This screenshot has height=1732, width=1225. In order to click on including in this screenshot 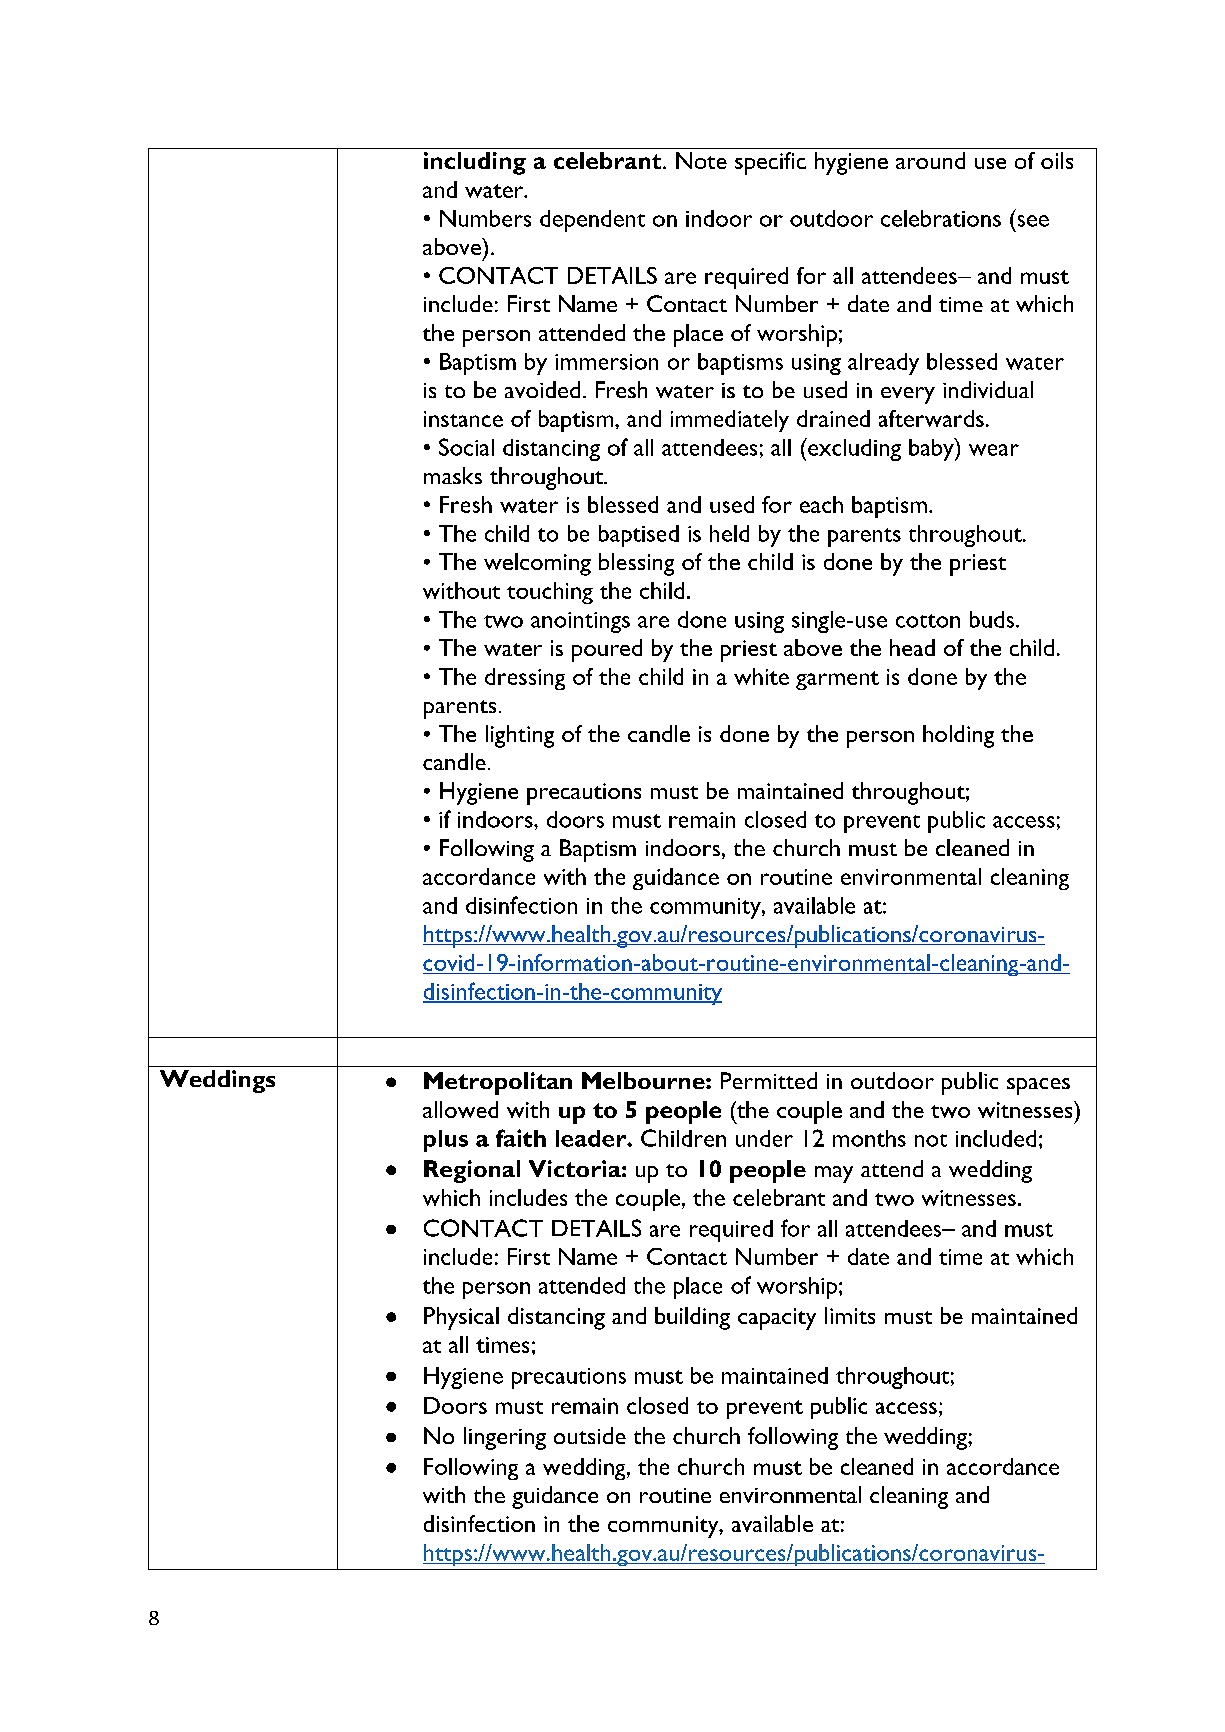, I will do `click(475, 163)`.
